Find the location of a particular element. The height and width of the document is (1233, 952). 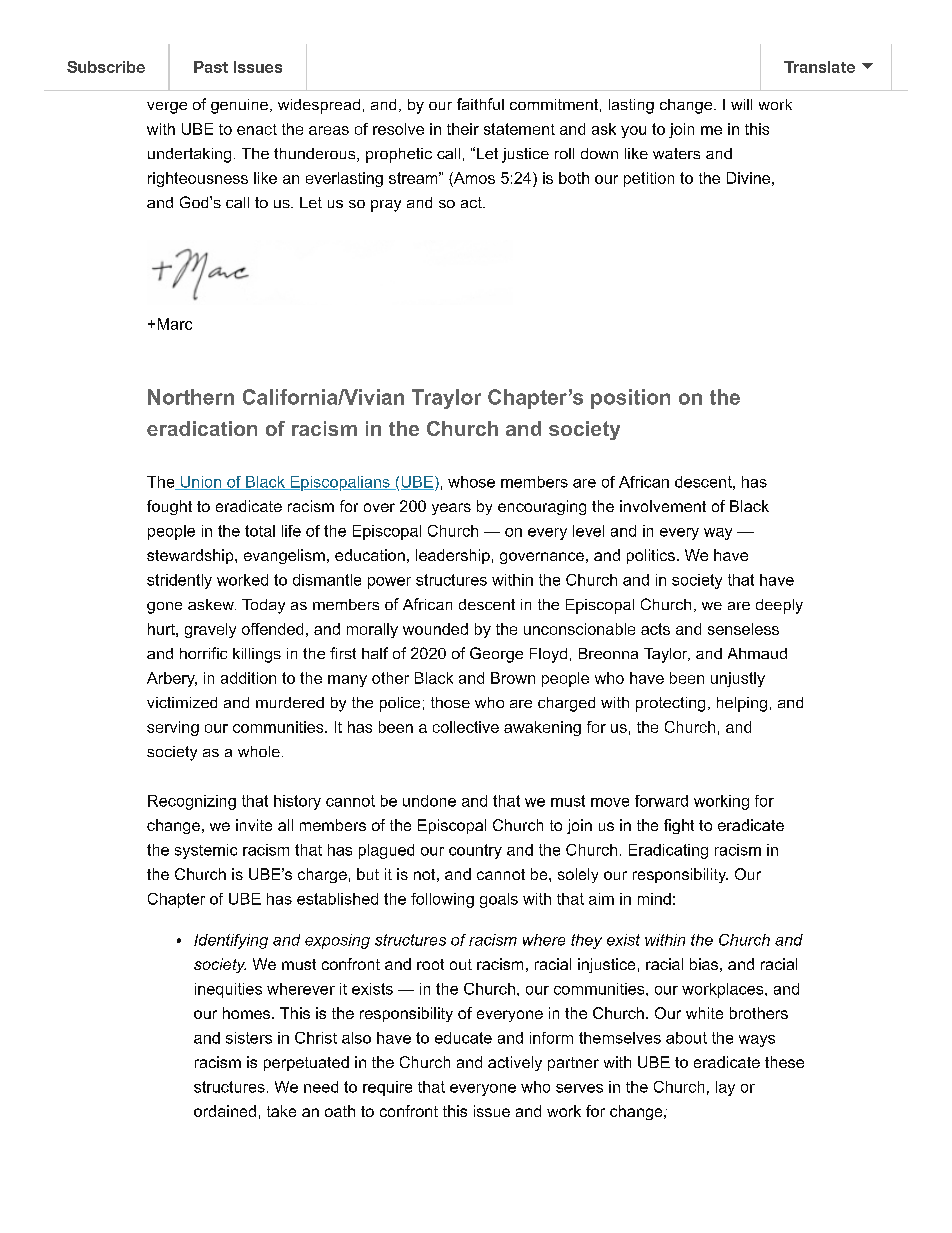

leadership is located at coordinates (453, 556).
